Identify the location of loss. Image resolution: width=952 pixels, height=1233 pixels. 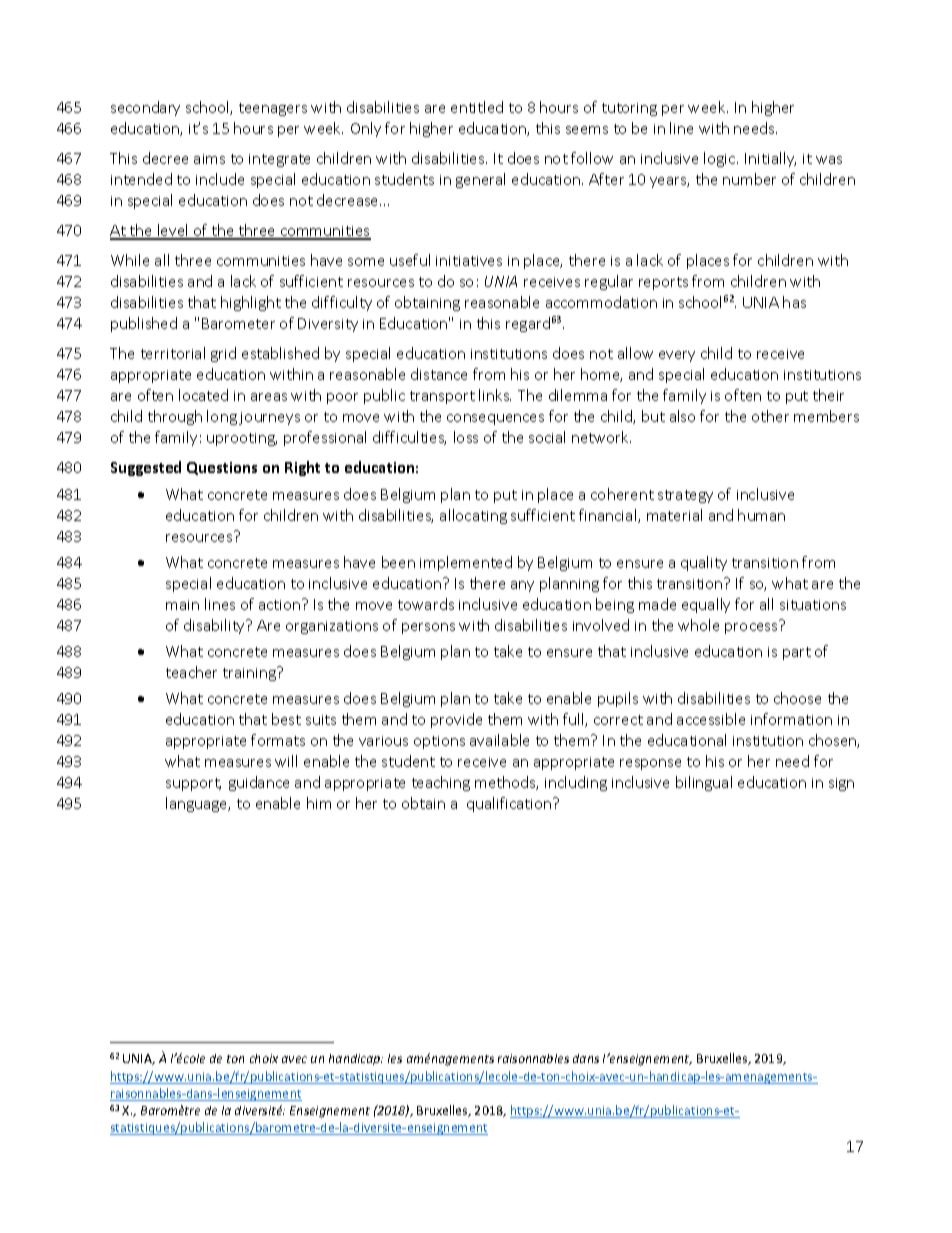
(466, 437).
